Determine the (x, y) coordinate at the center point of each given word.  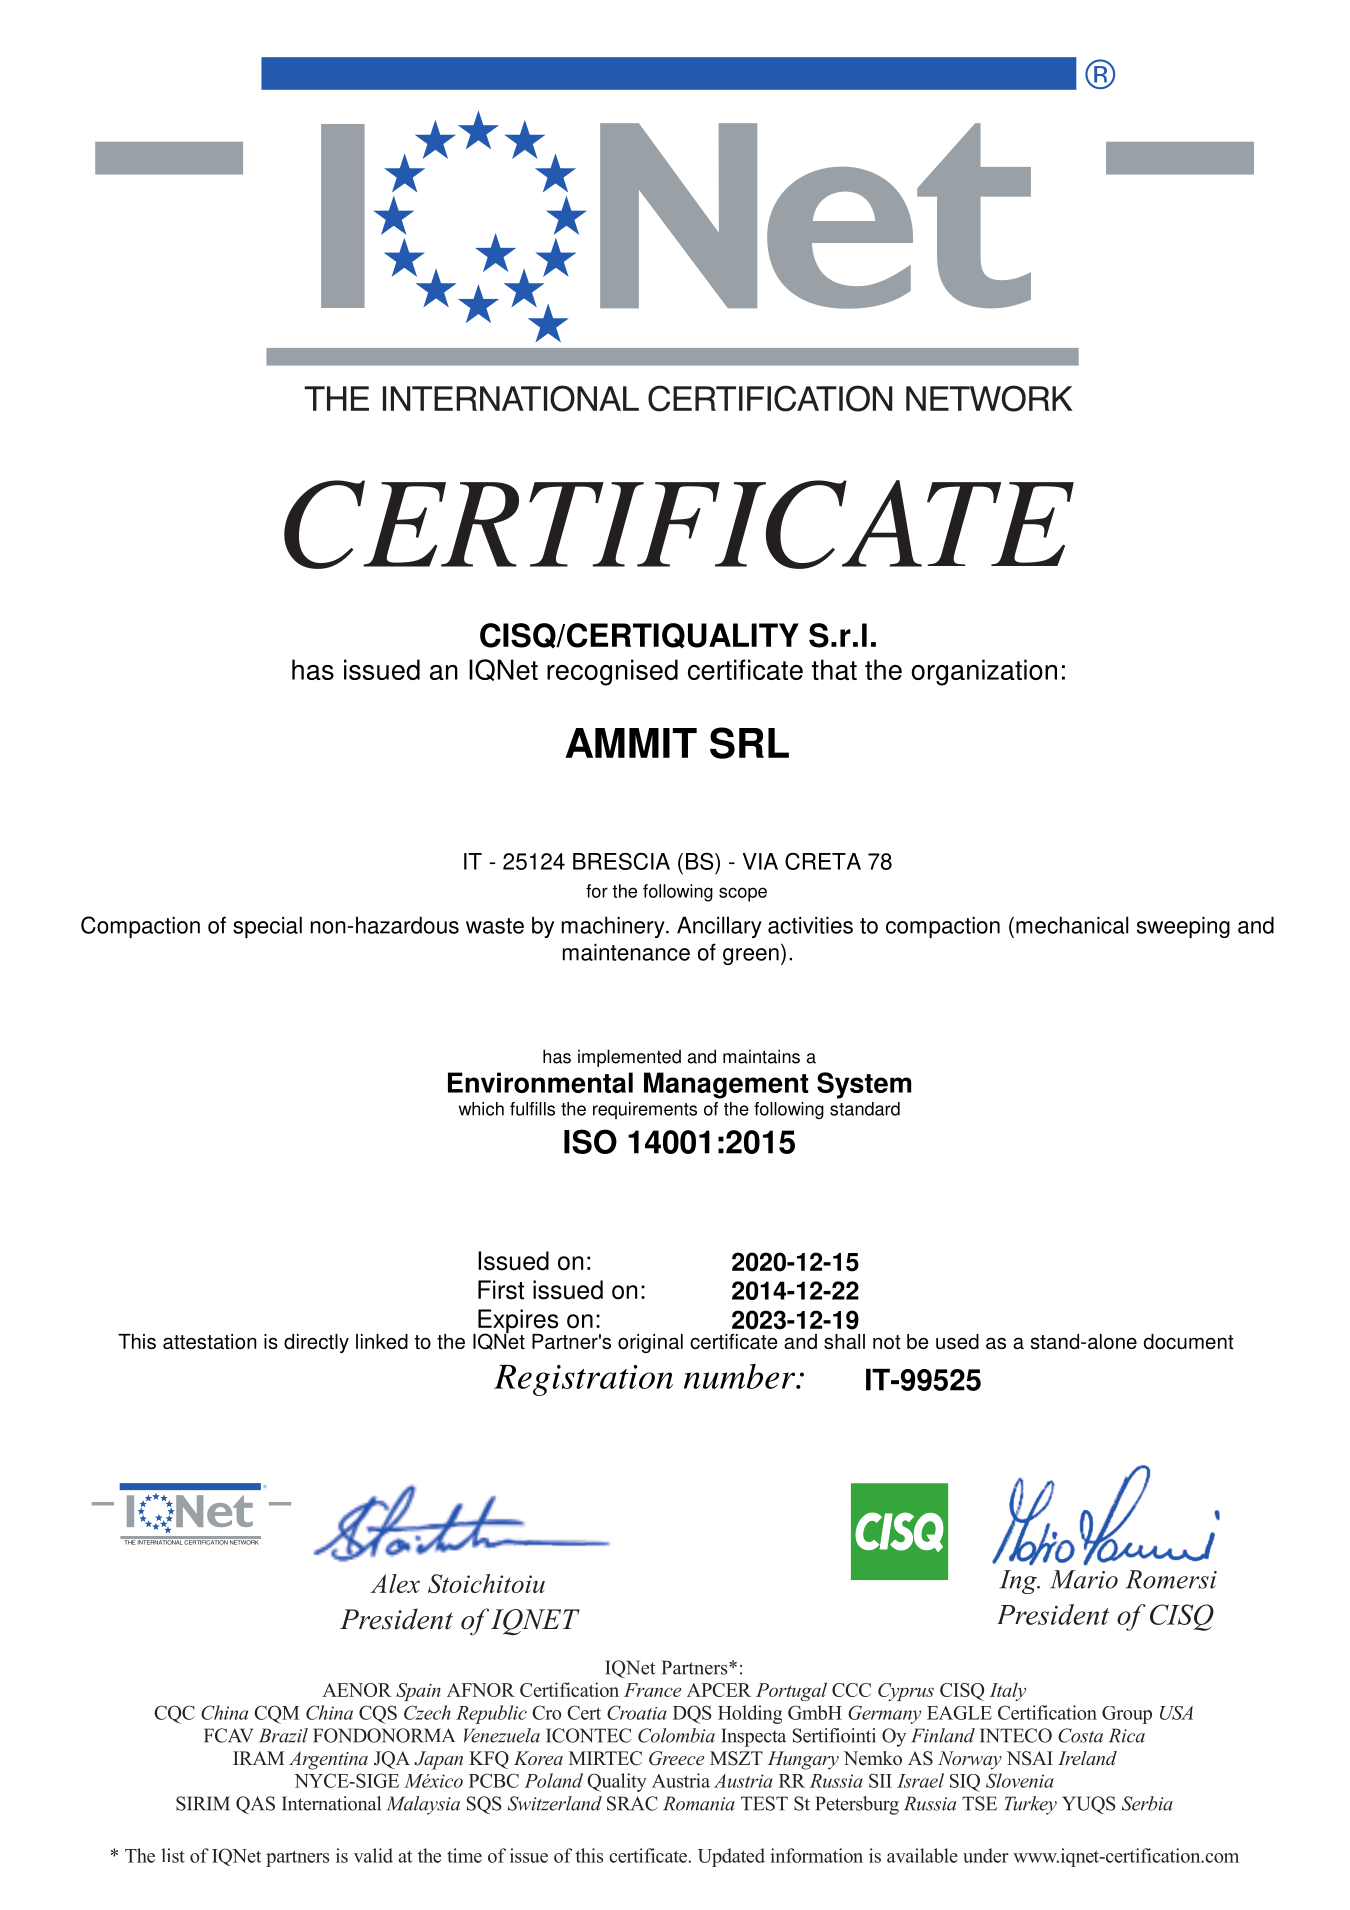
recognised (612, 672)
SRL (749, 743)
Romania (699, 1803)
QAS (255, 1805)
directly (316, 1343)
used (957, 1341)
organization (984, 672)
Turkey (1031, 1805)
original (650, 1343)
